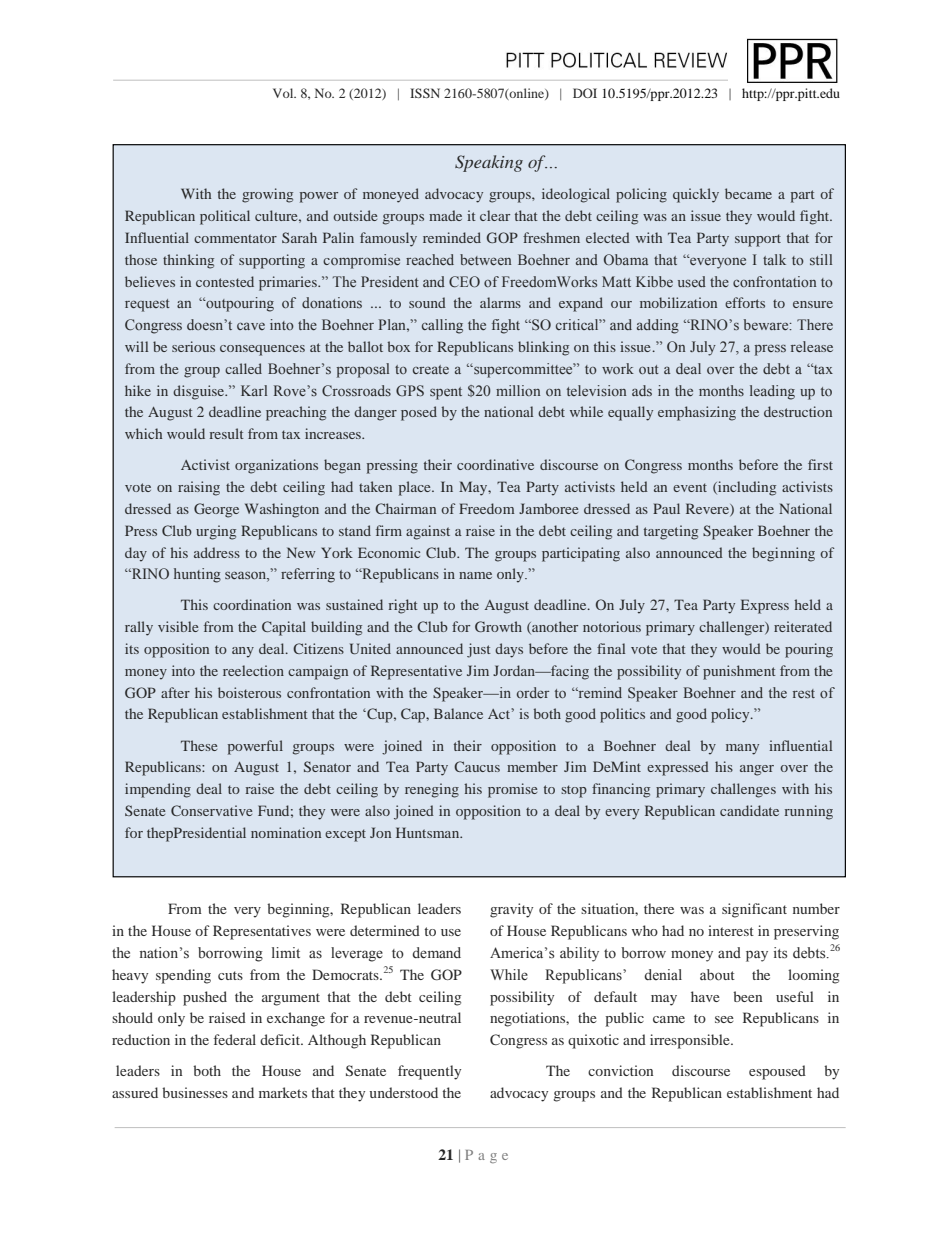 The image size is (952, 1233). Describe the element at coordinates (749, 810) in the screenshot. I see `candidate` at that location.
